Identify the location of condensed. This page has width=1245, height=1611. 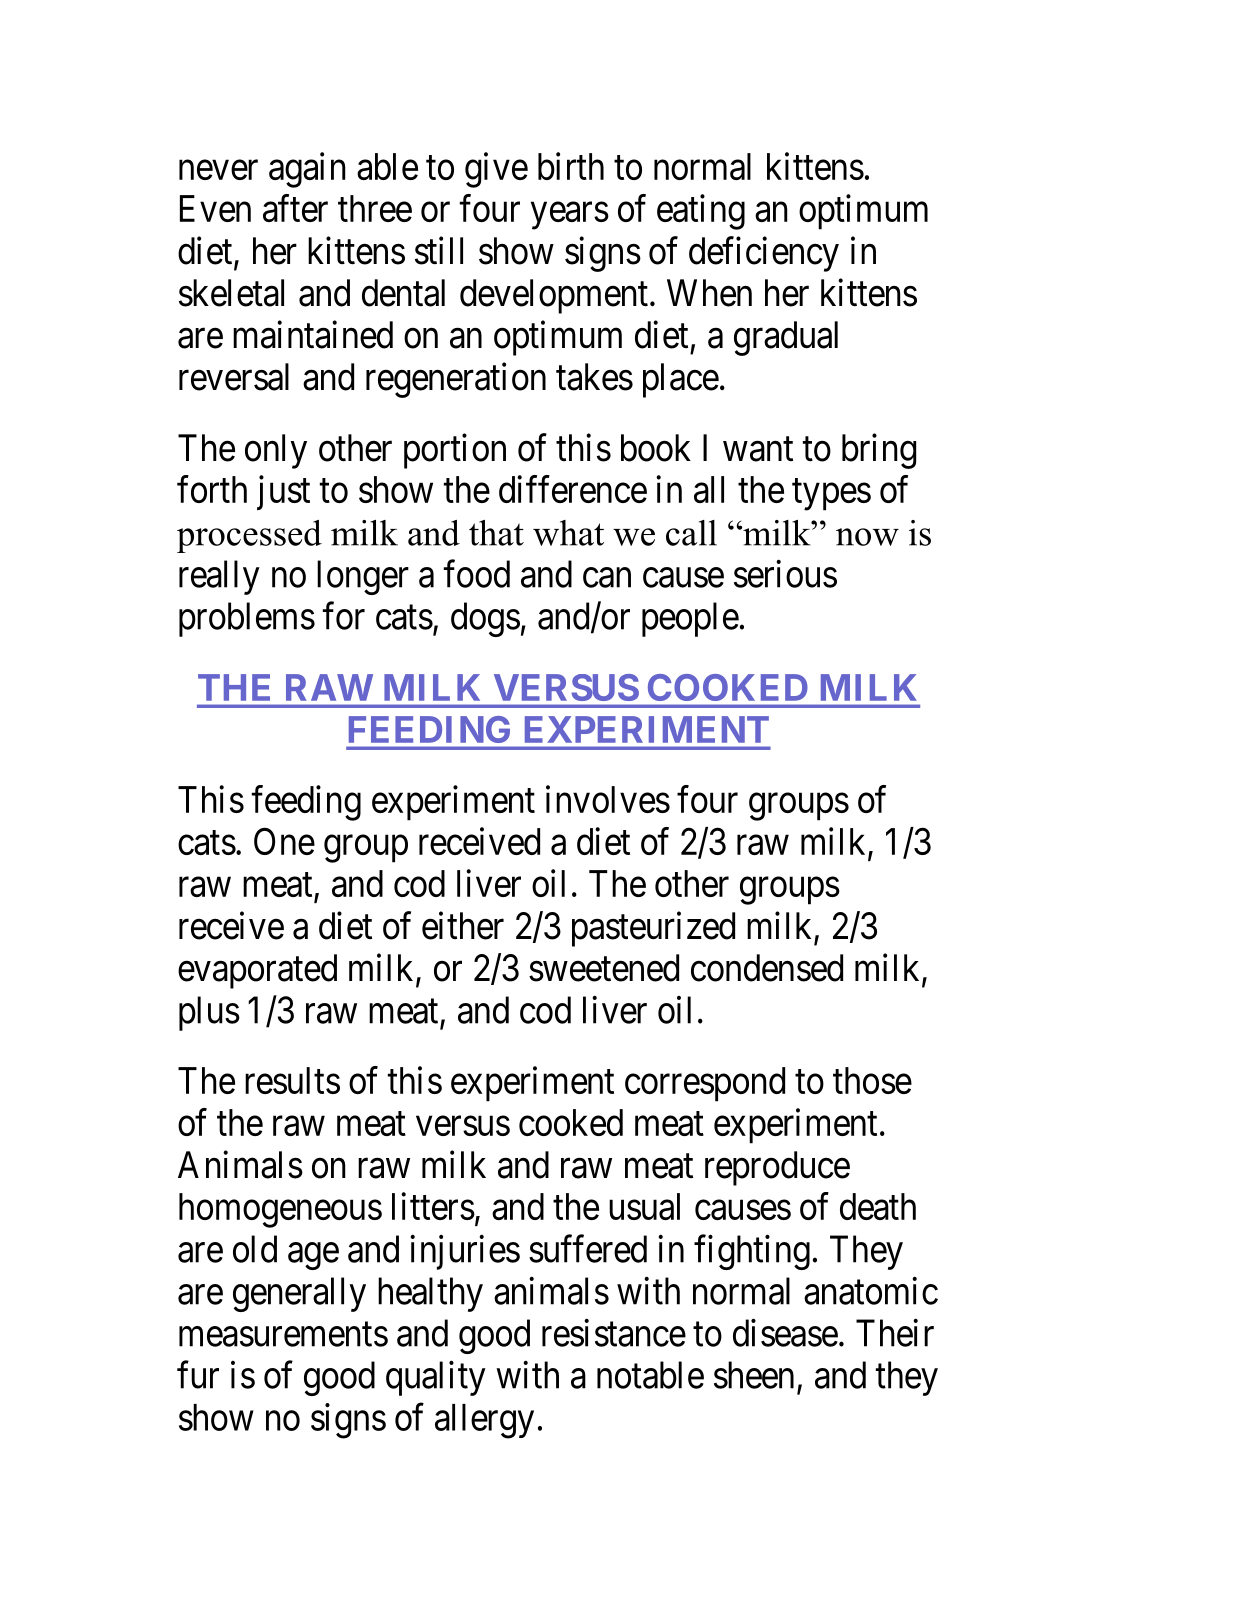
(767, 968).
